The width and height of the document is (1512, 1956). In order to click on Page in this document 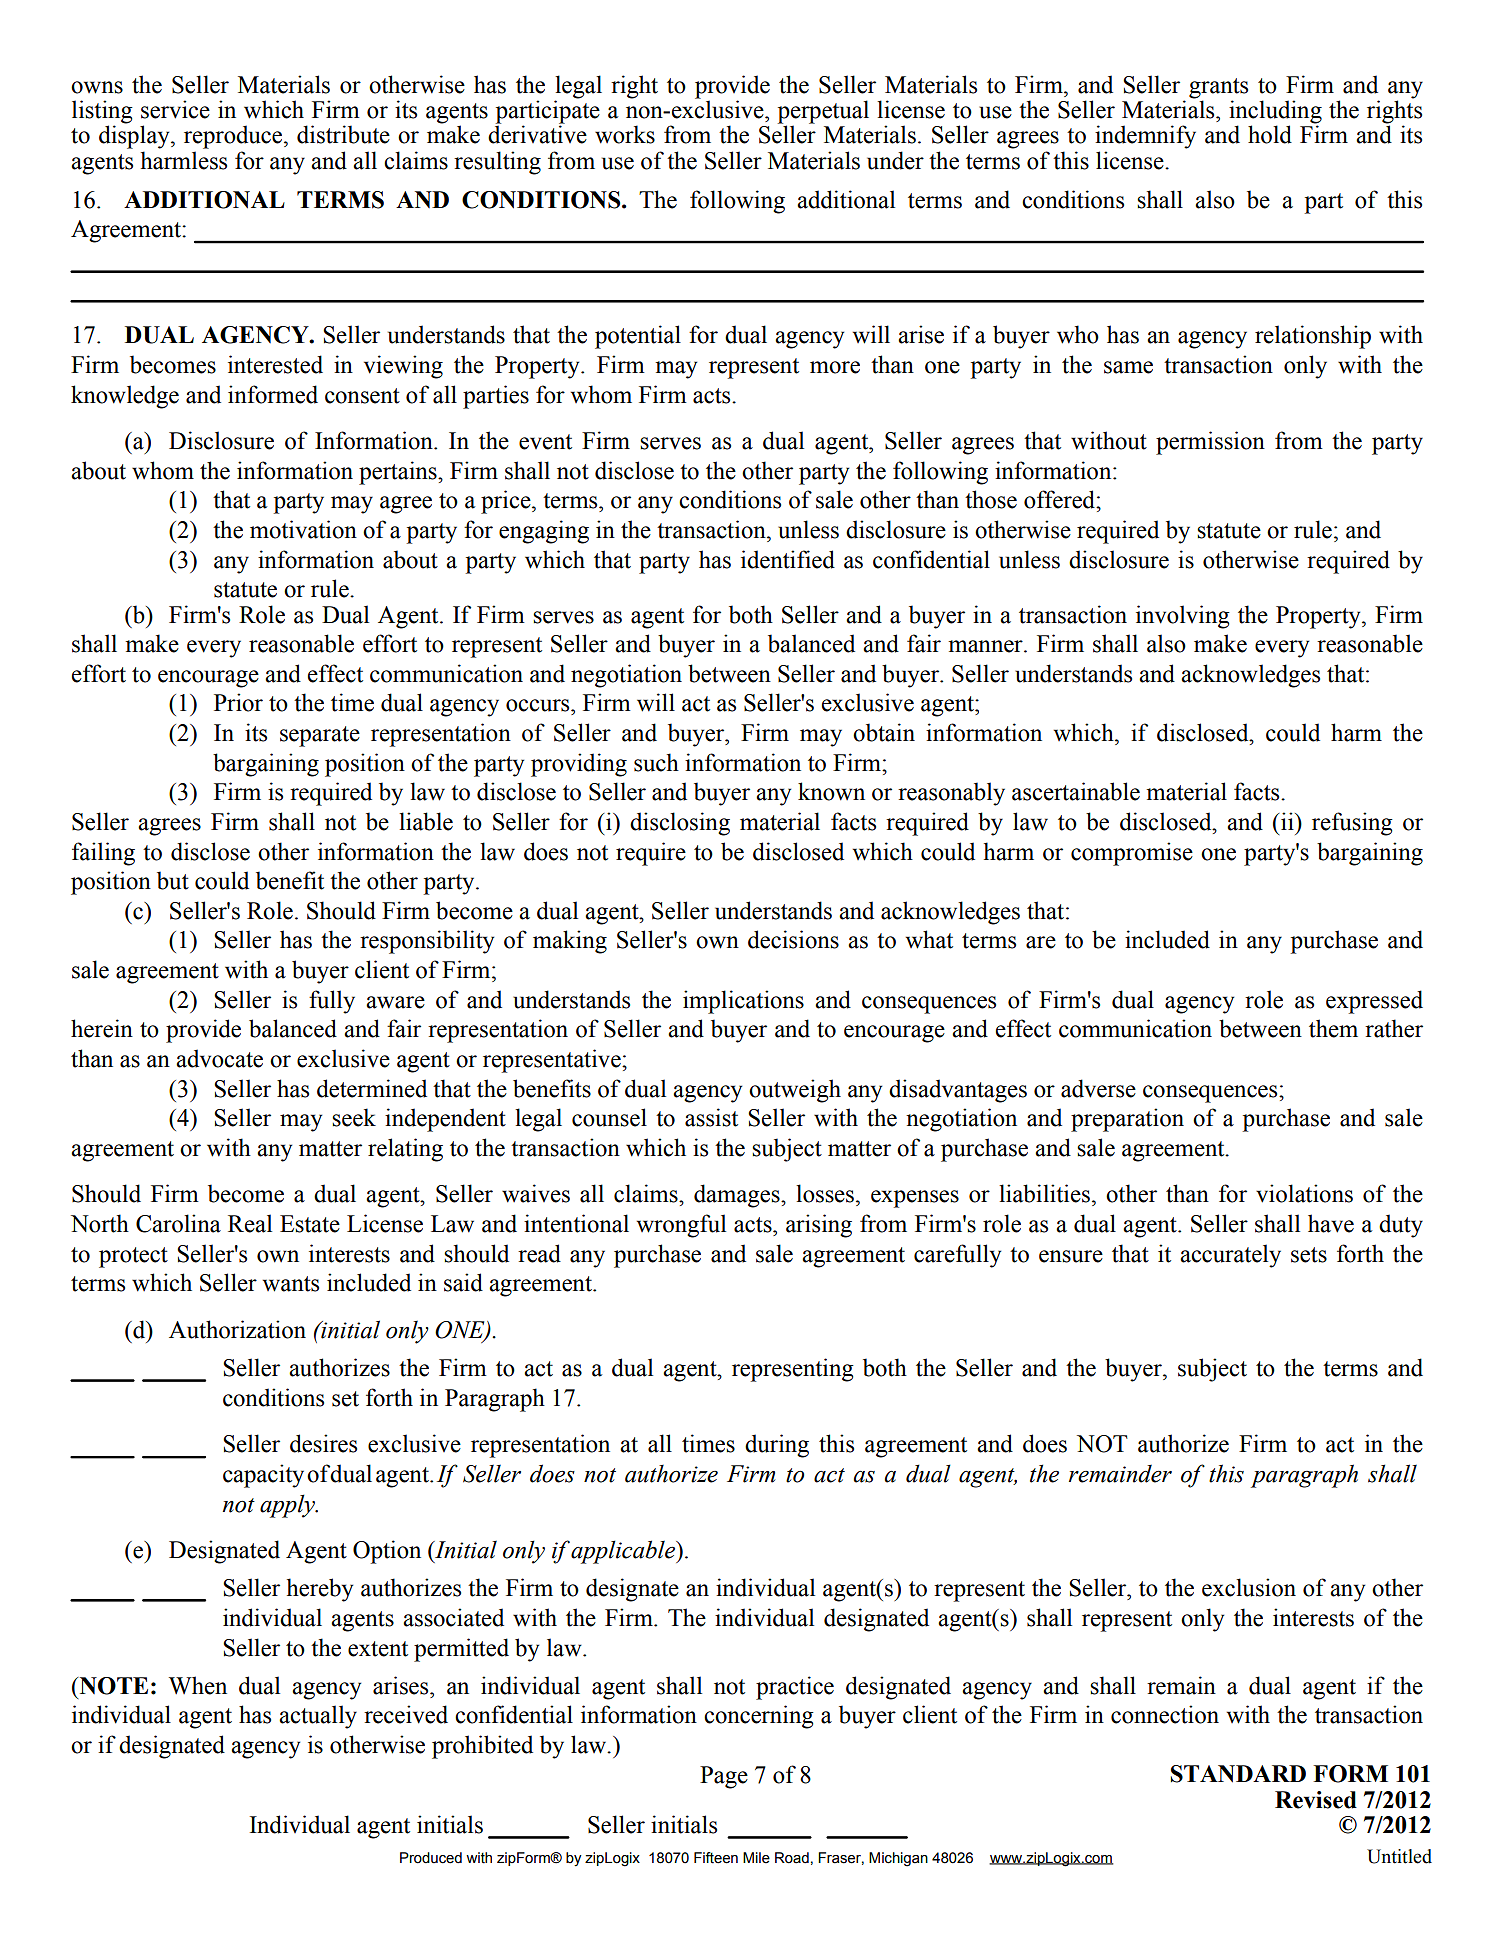, I will do `click(724, 1777)`.
